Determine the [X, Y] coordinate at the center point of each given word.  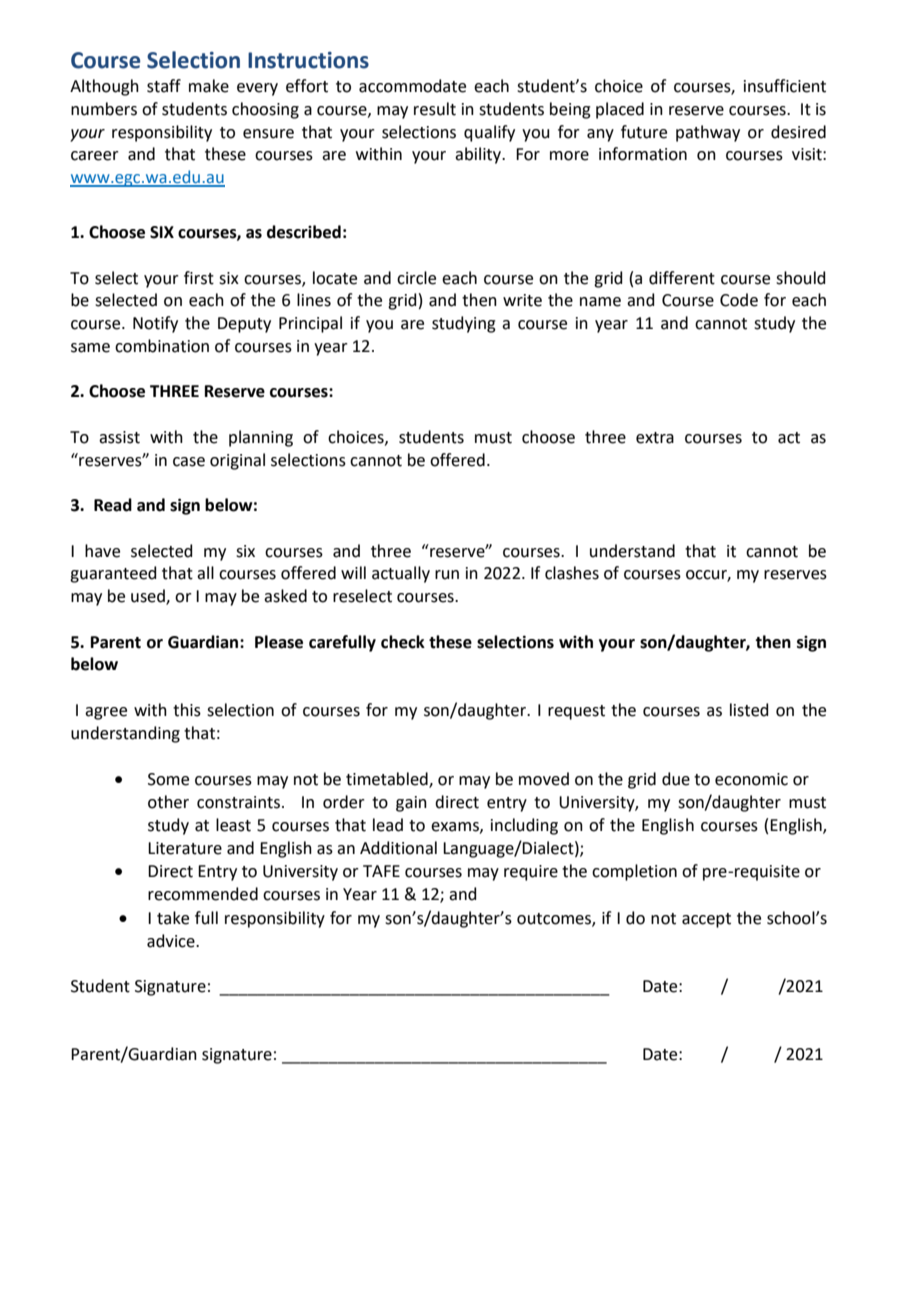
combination [162, 346]
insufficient [785, 86]
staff [164, 86]
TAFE [381, 871]
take [173, 918]
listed [749, 710]
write [522, 300]
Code [739, 300]
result [435, 109]
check [403, 642]
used [149, 597]
